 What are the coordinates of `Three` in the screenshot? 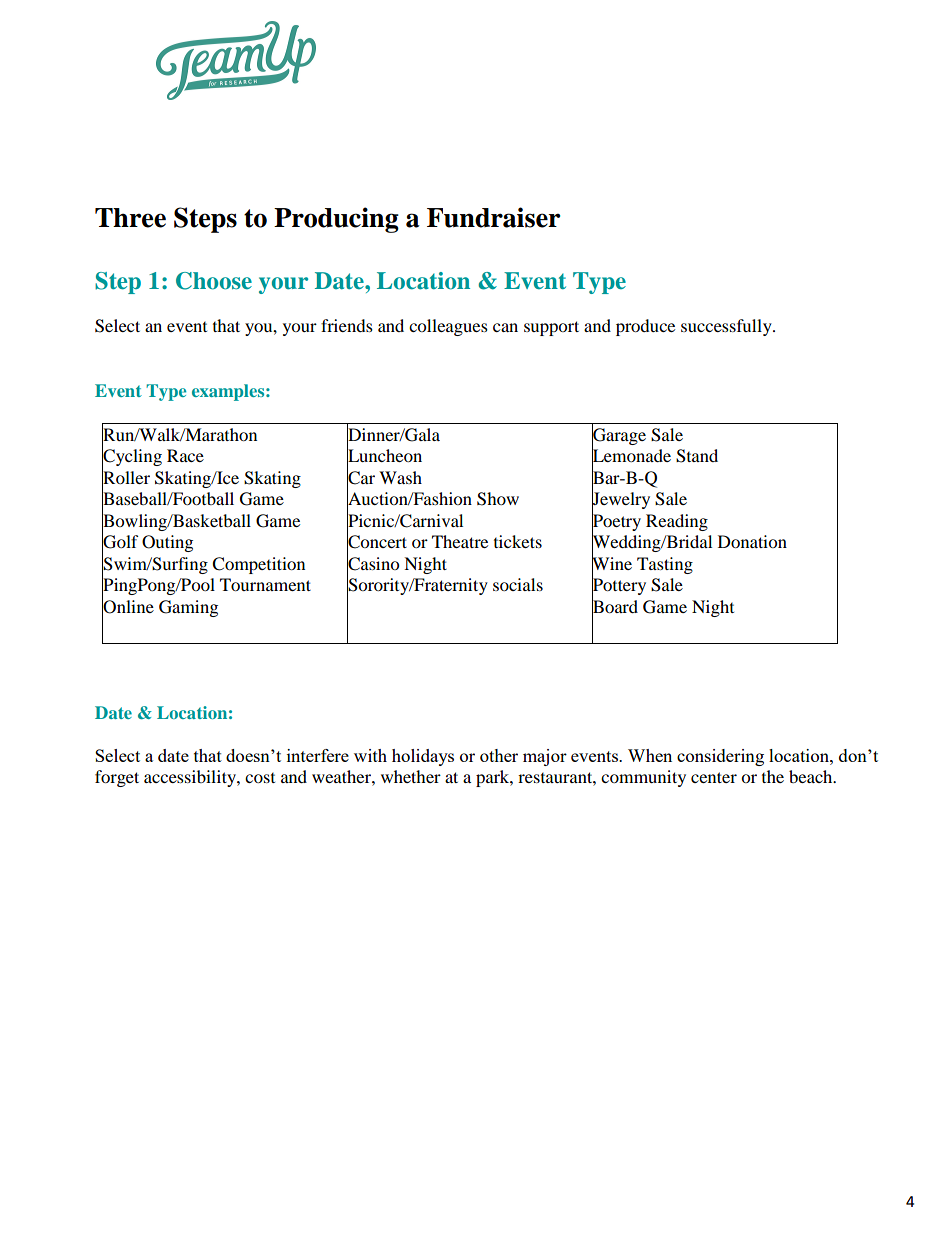 It's located at (130, 218).
